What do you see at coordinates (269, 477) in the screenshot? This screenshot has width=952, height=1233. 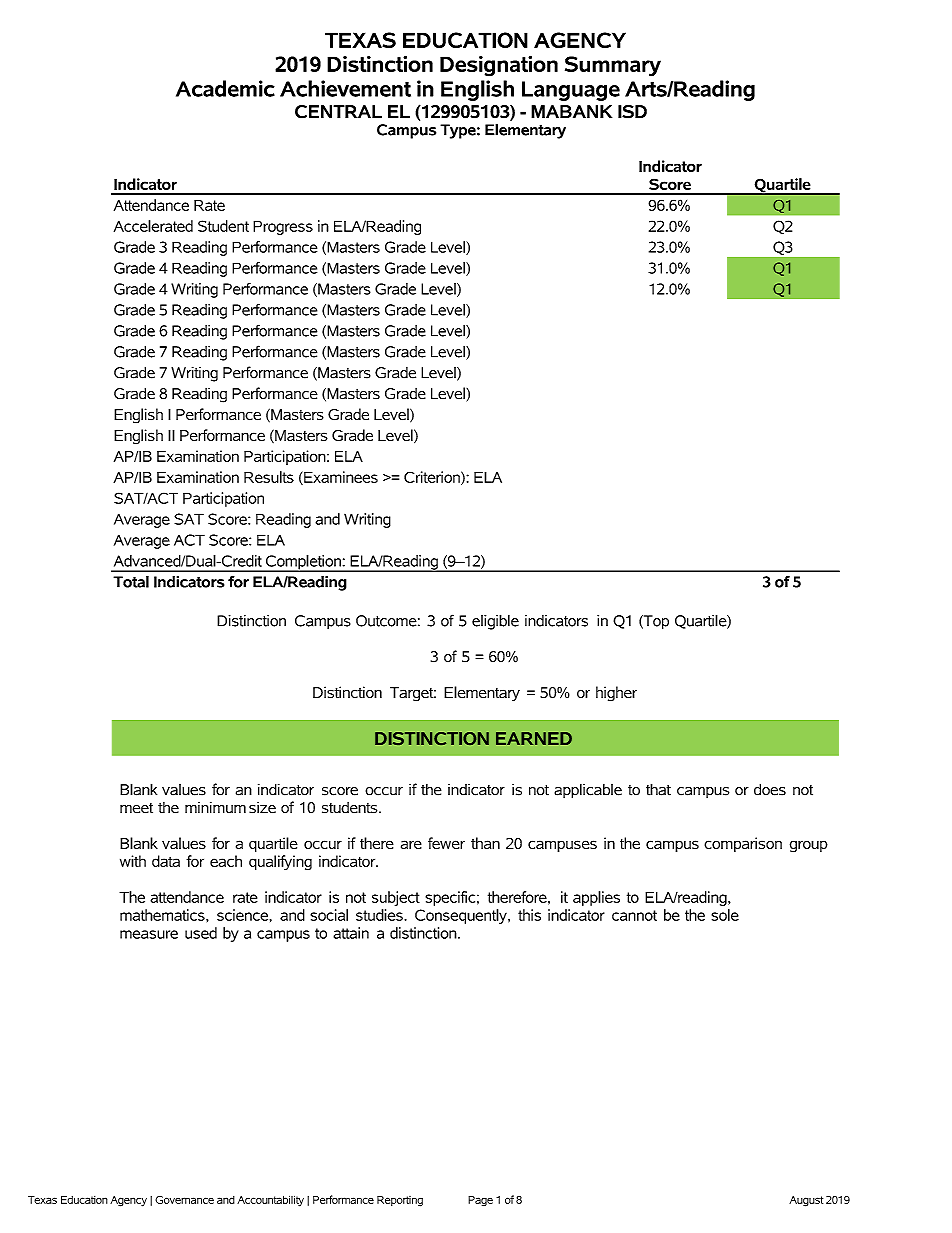 I see `Results` at bounding box center [269, 477].
